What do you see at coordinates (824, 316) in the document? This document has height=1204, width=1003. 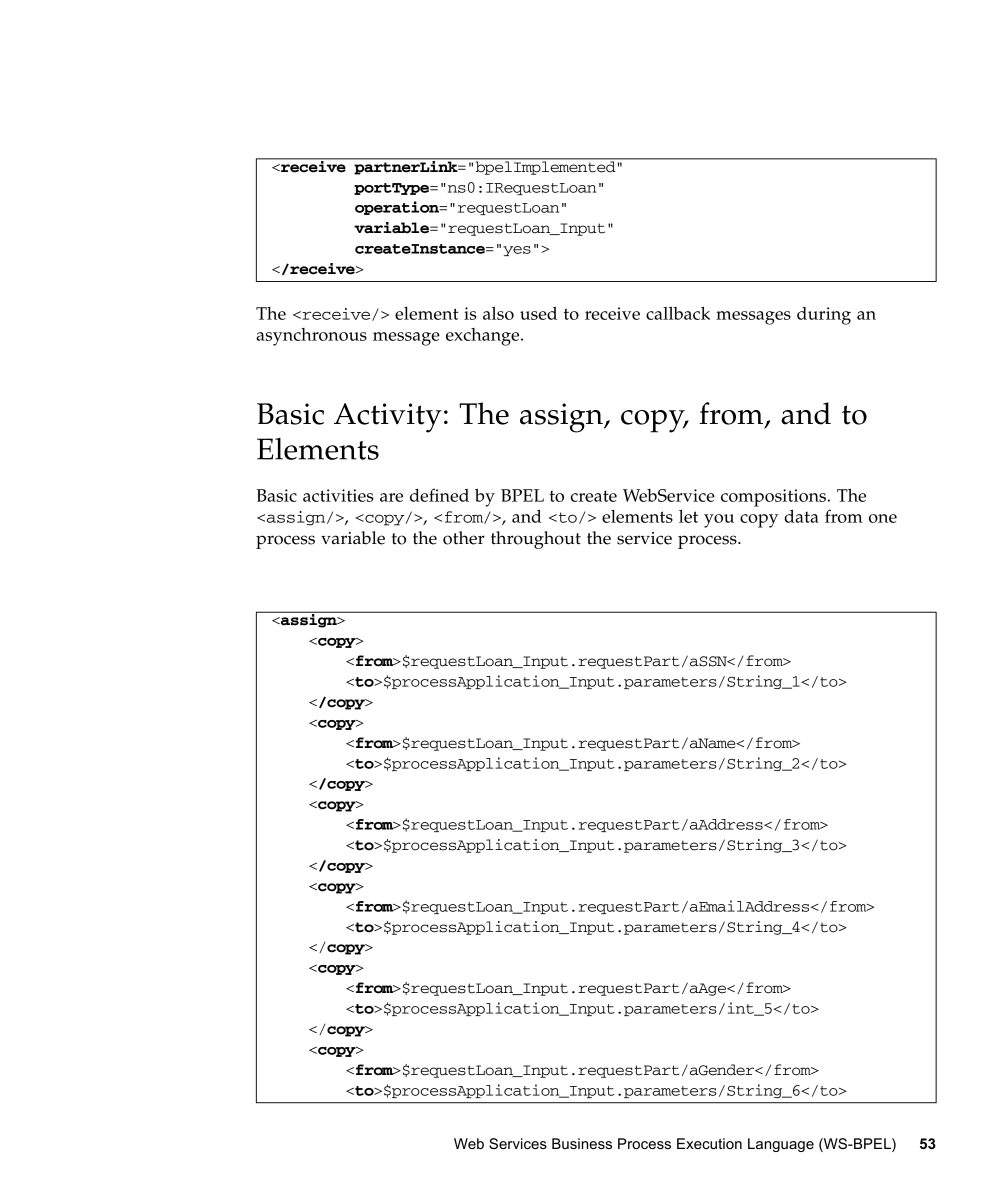 I see `during` at bounding box center [824, 316].
